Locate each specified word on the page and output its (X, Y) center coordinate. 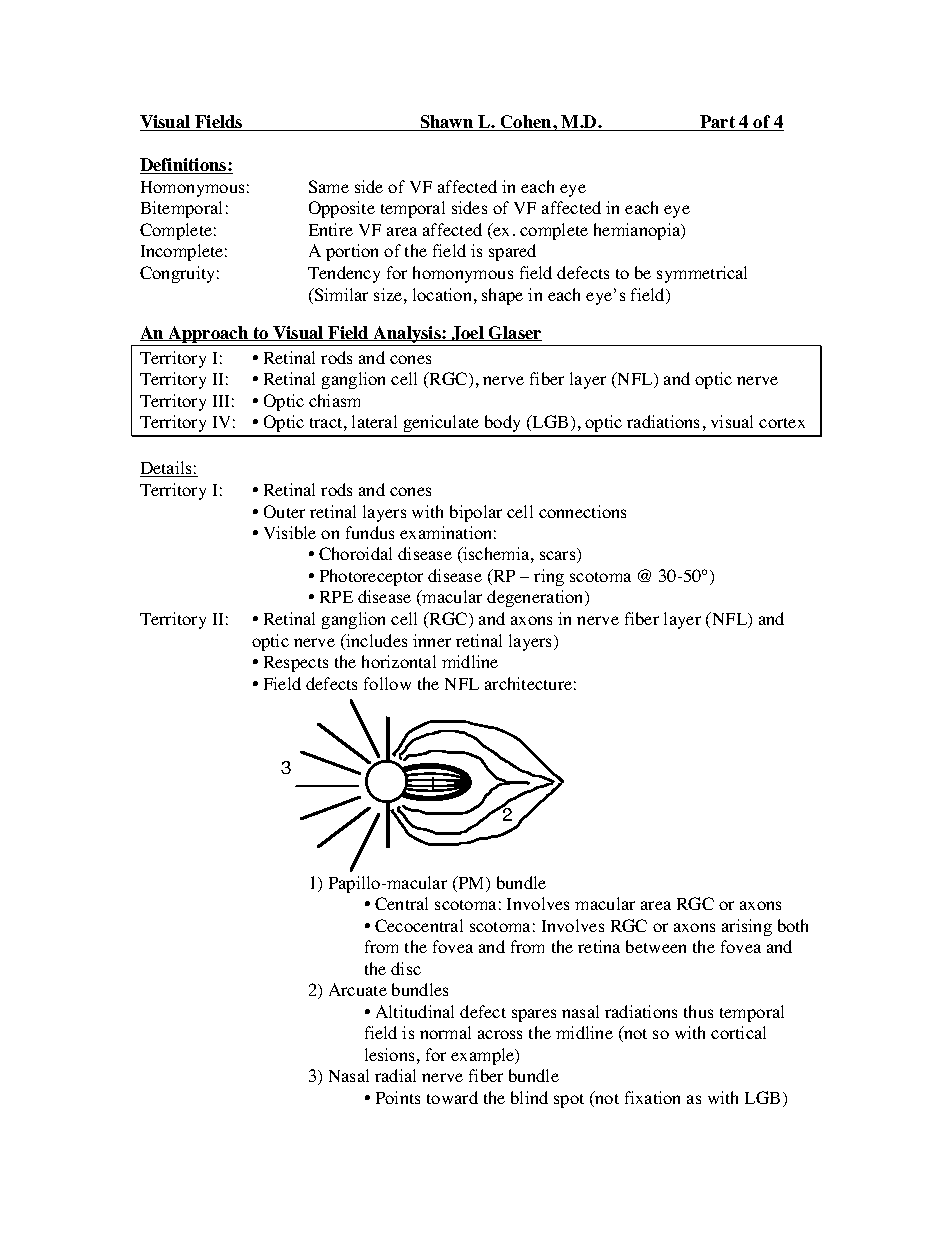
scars (559, 557)
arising (747, 927)
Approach (208, 334)
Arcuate (358, 989)
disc (406, 968)
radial (395, 1075)
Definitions (184, 166)
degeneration (536, 598)
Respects (296, 664)
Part (718, 123)
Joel (468, 333)
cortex (782, 423)
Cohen (526, 123)
